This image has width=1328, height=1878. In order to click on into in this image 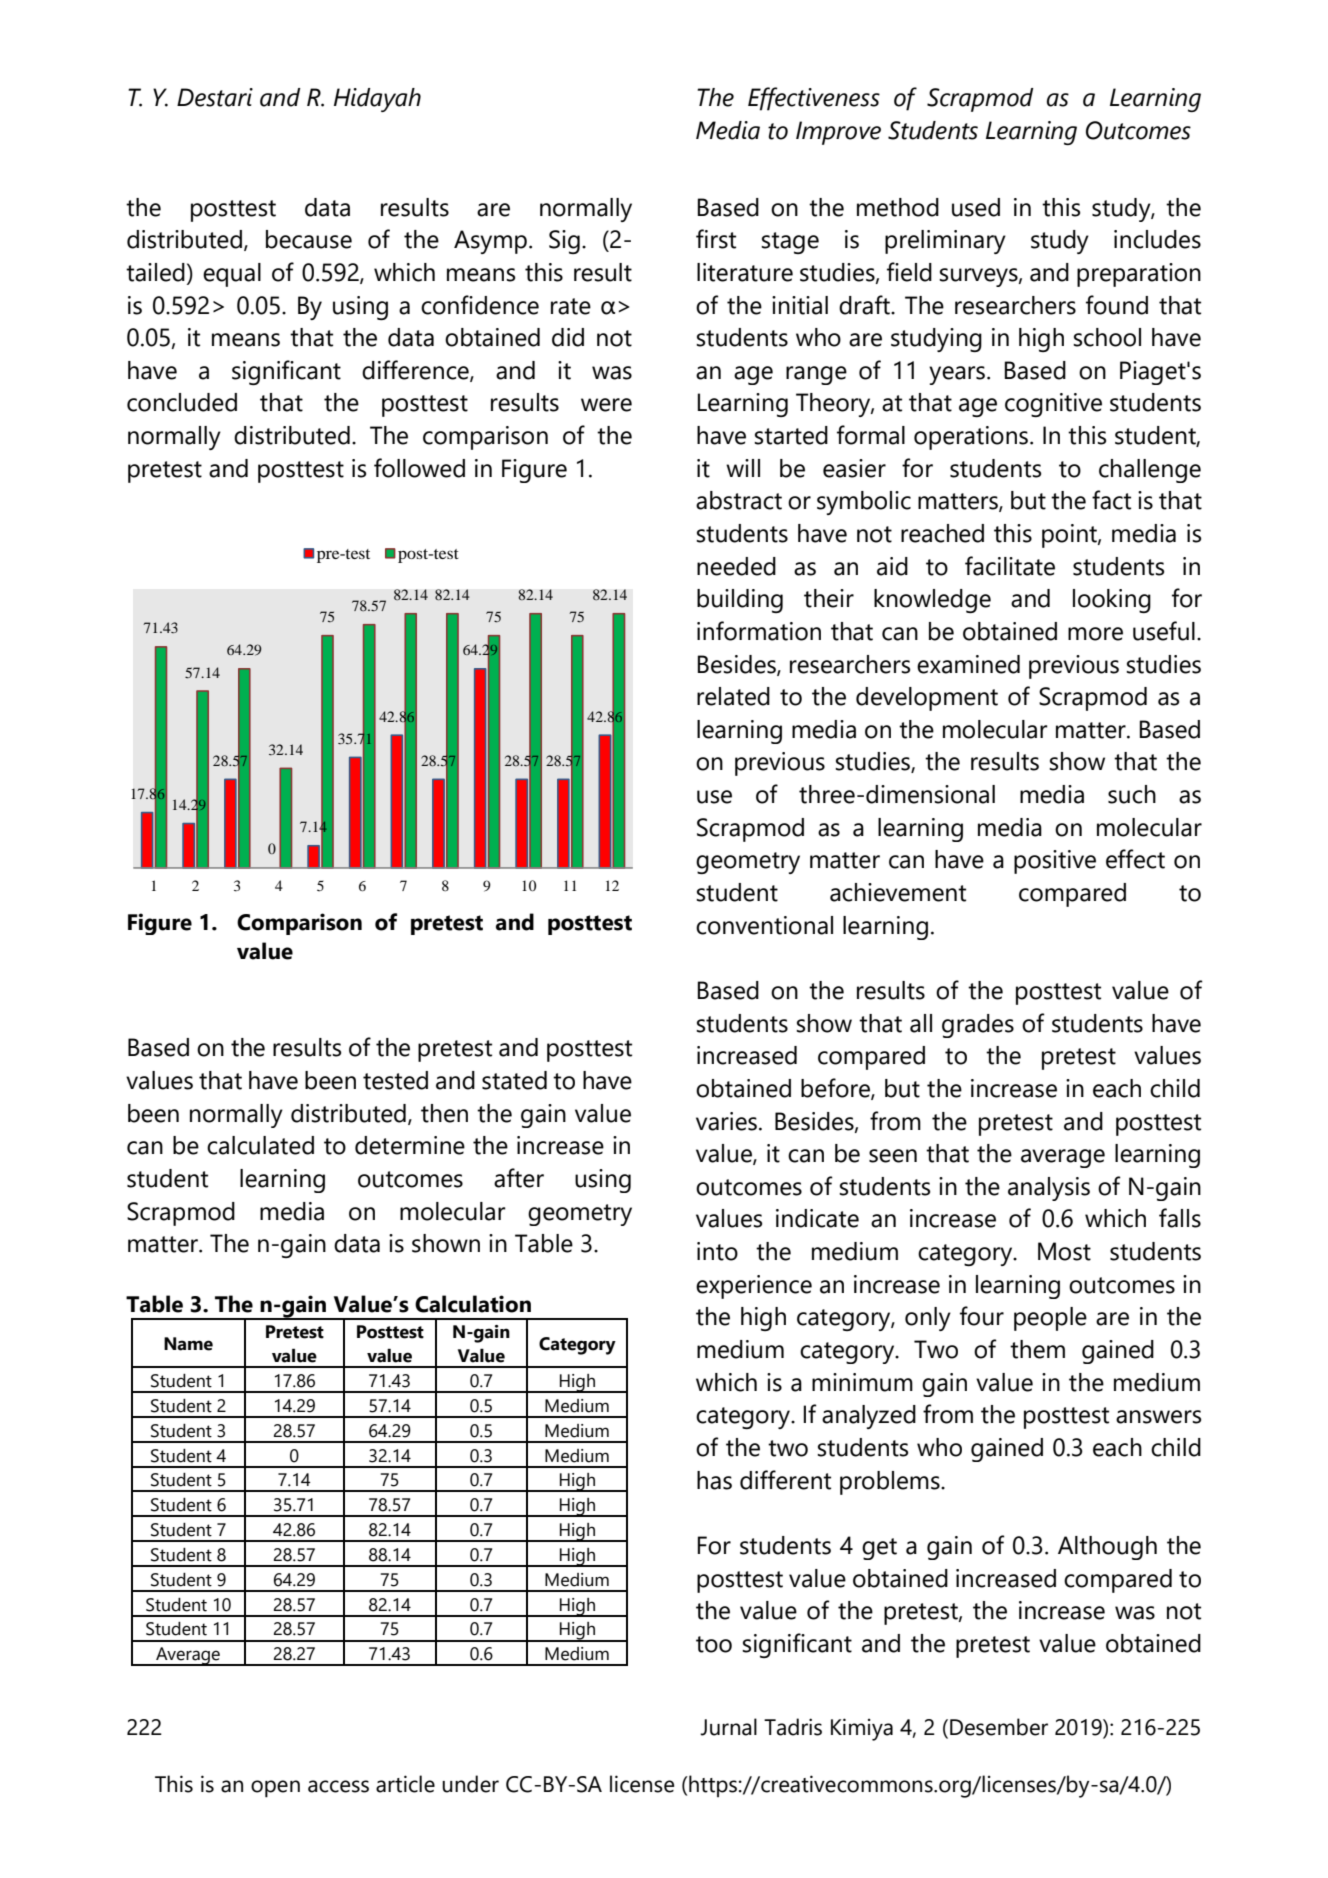, I will do `click(717, 1251)`.
